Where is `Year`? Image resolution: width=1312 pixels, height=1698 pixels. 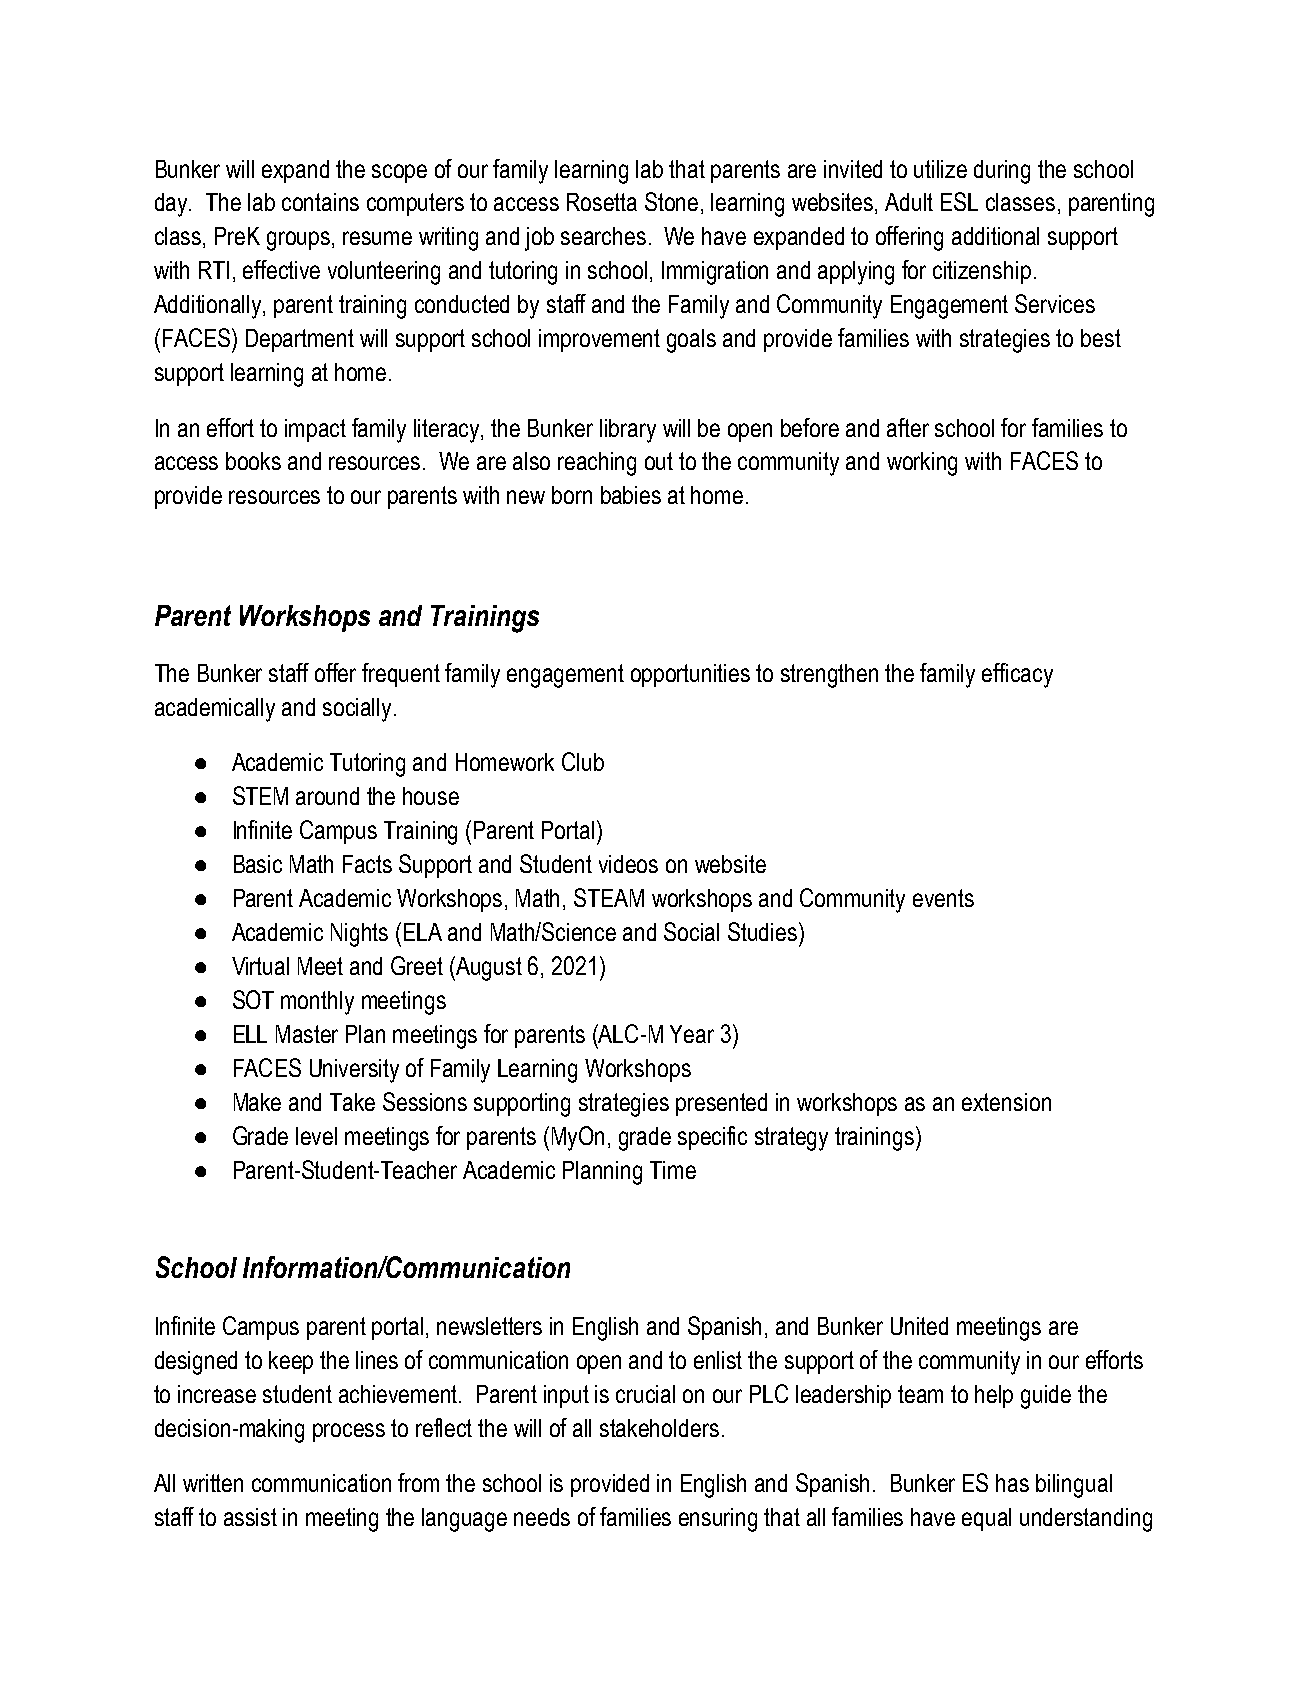
Year is located at coordinates (692, 1034).
